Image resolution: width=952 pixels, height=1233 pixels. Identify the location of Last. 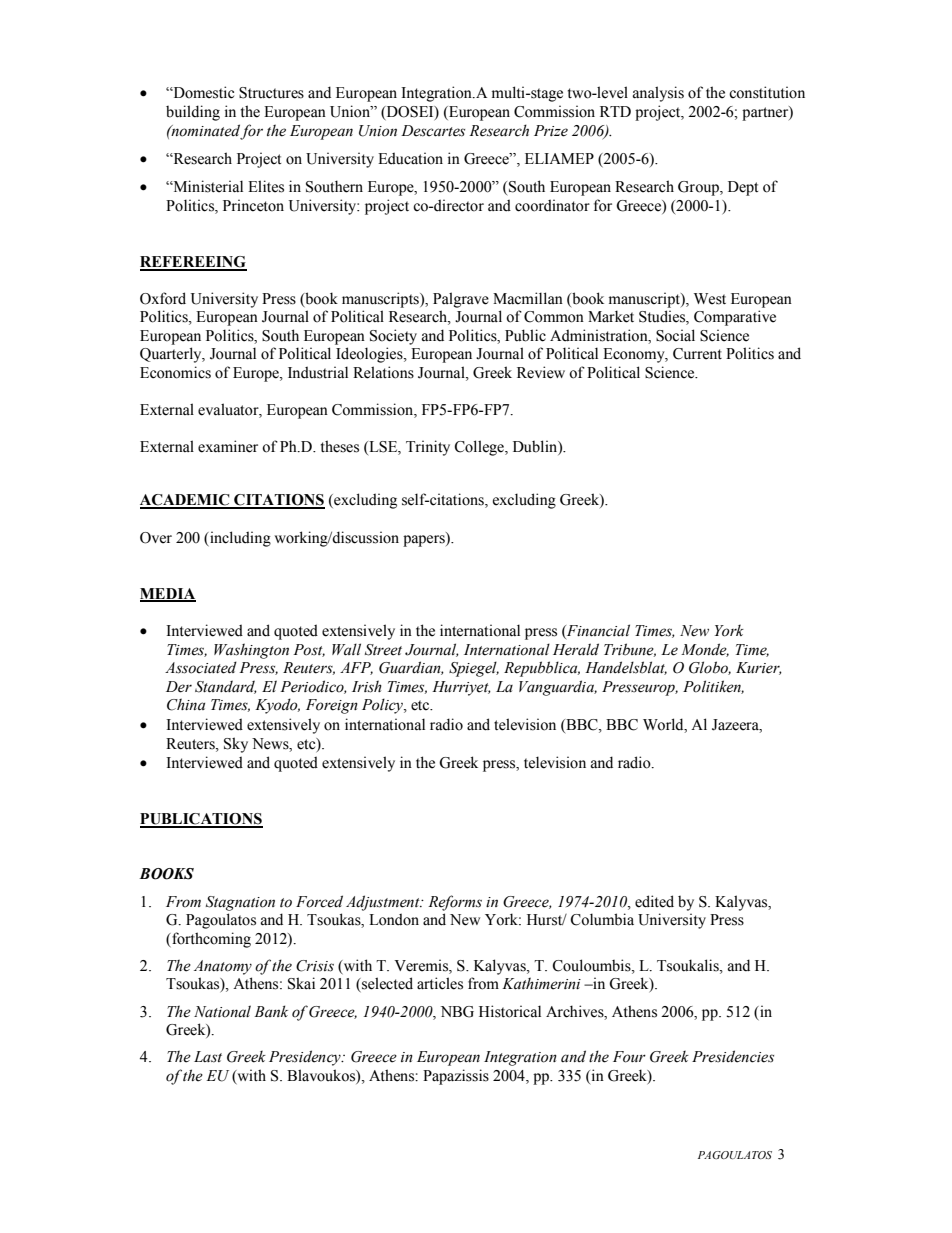
(208, 1057).
